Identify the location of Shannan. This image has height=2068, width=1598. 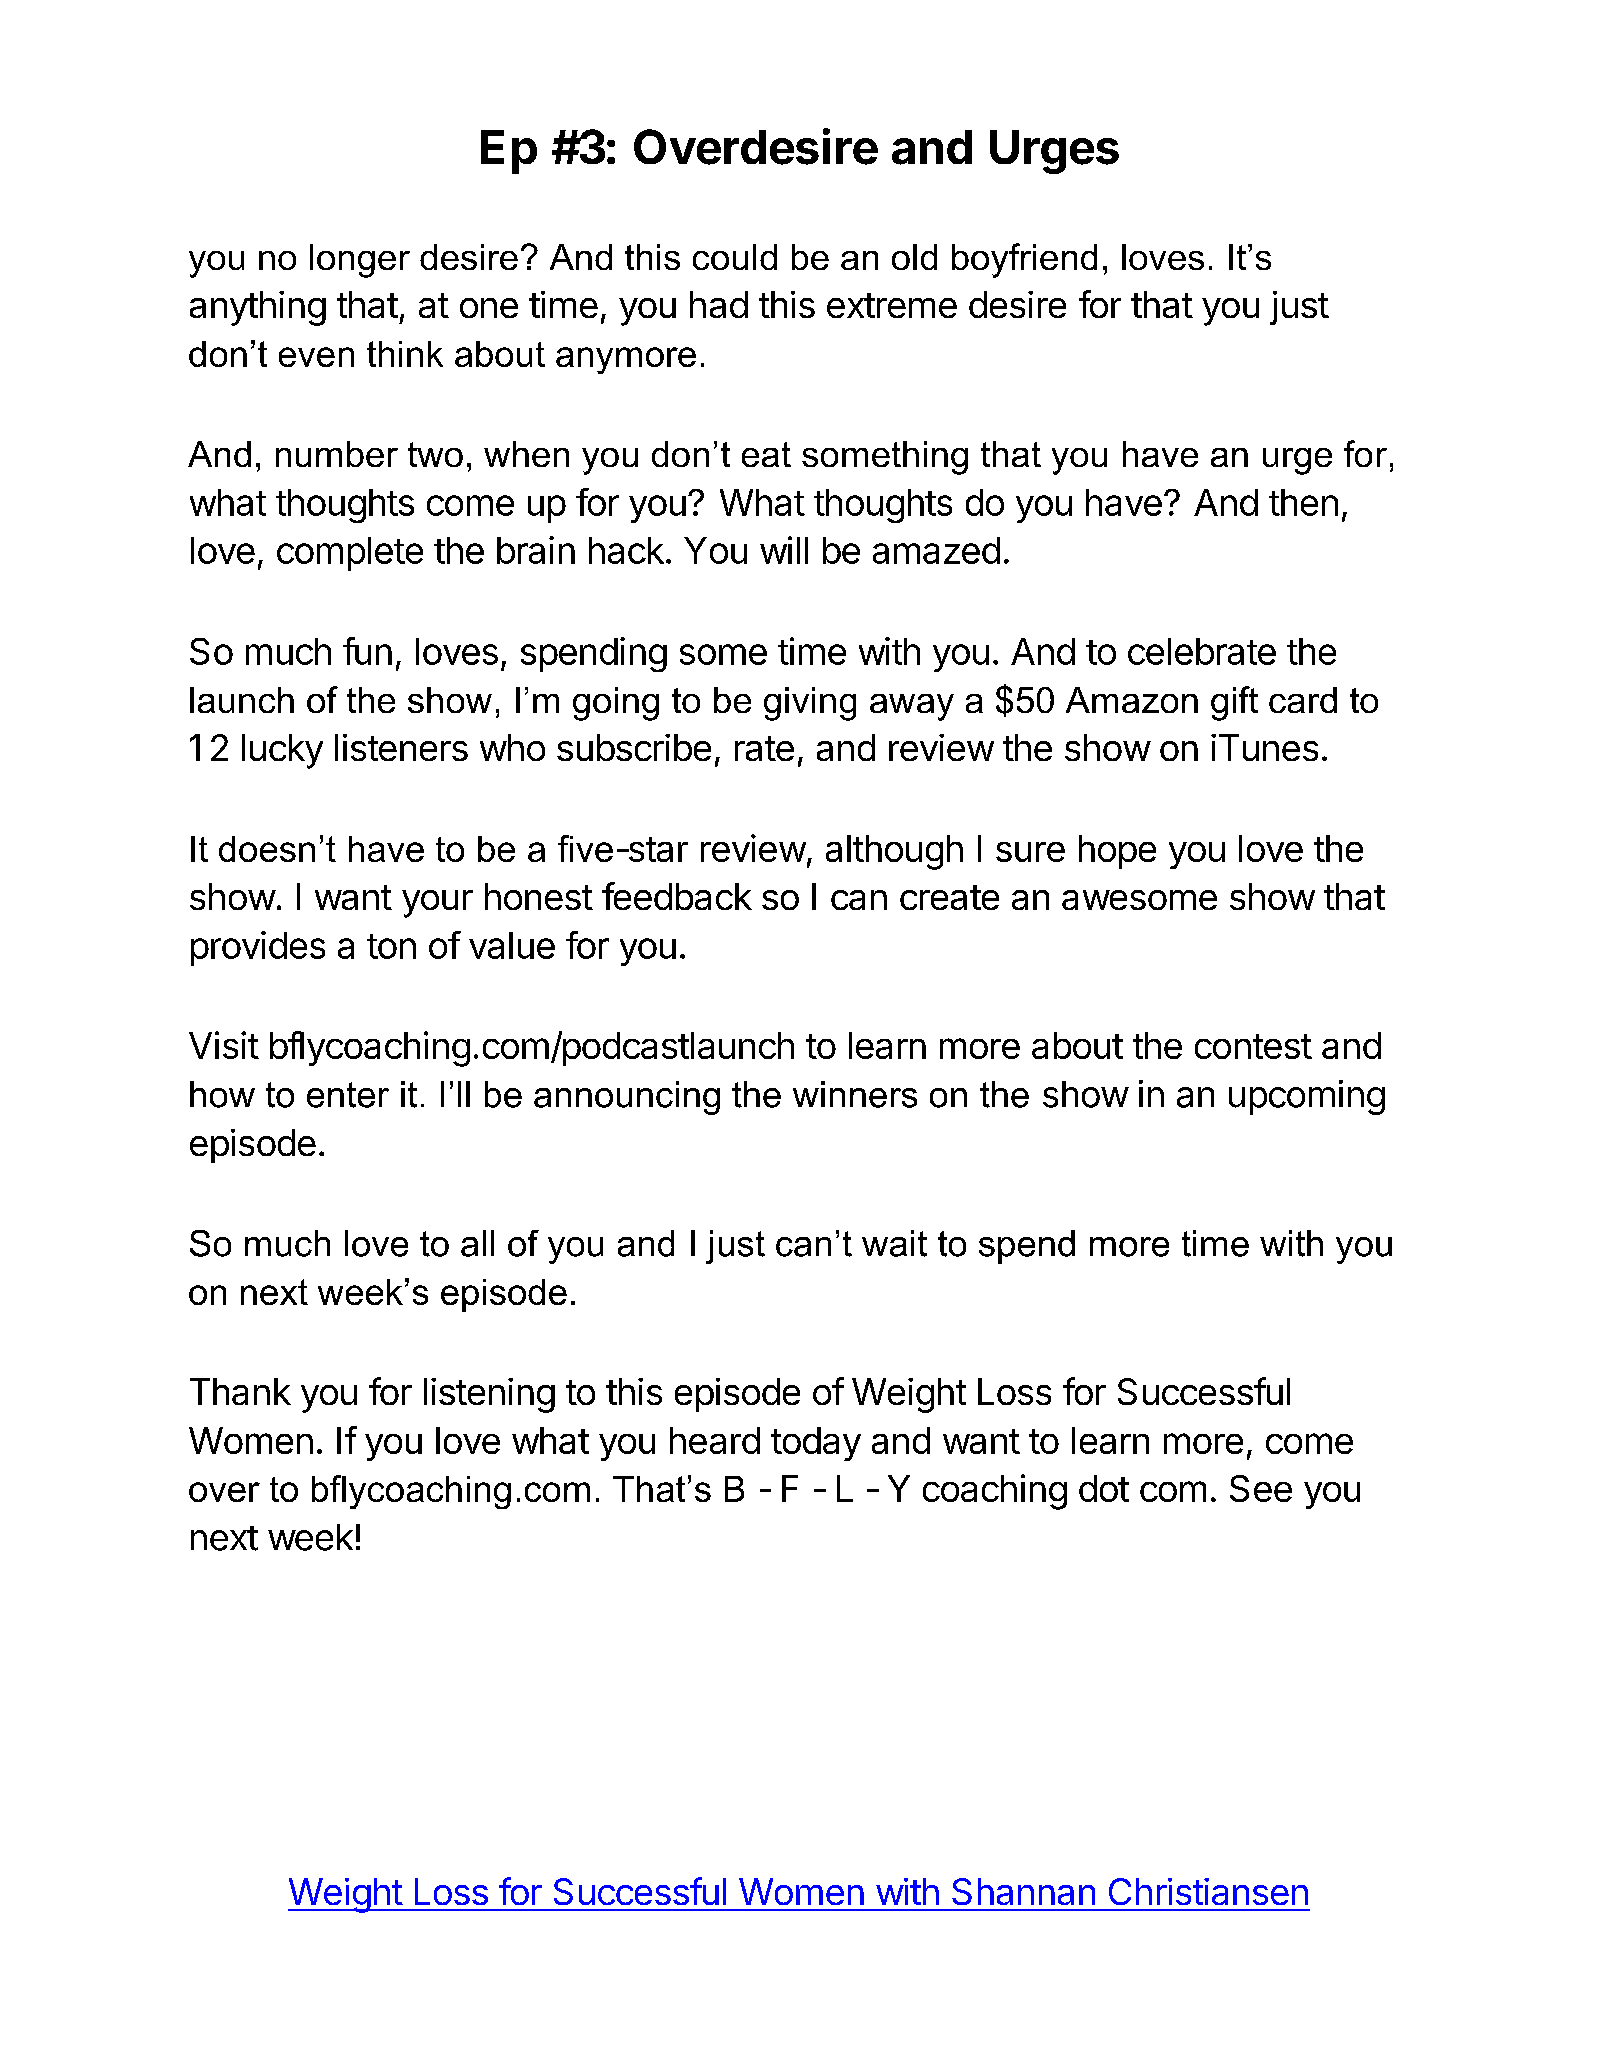
(1023, 1891).
